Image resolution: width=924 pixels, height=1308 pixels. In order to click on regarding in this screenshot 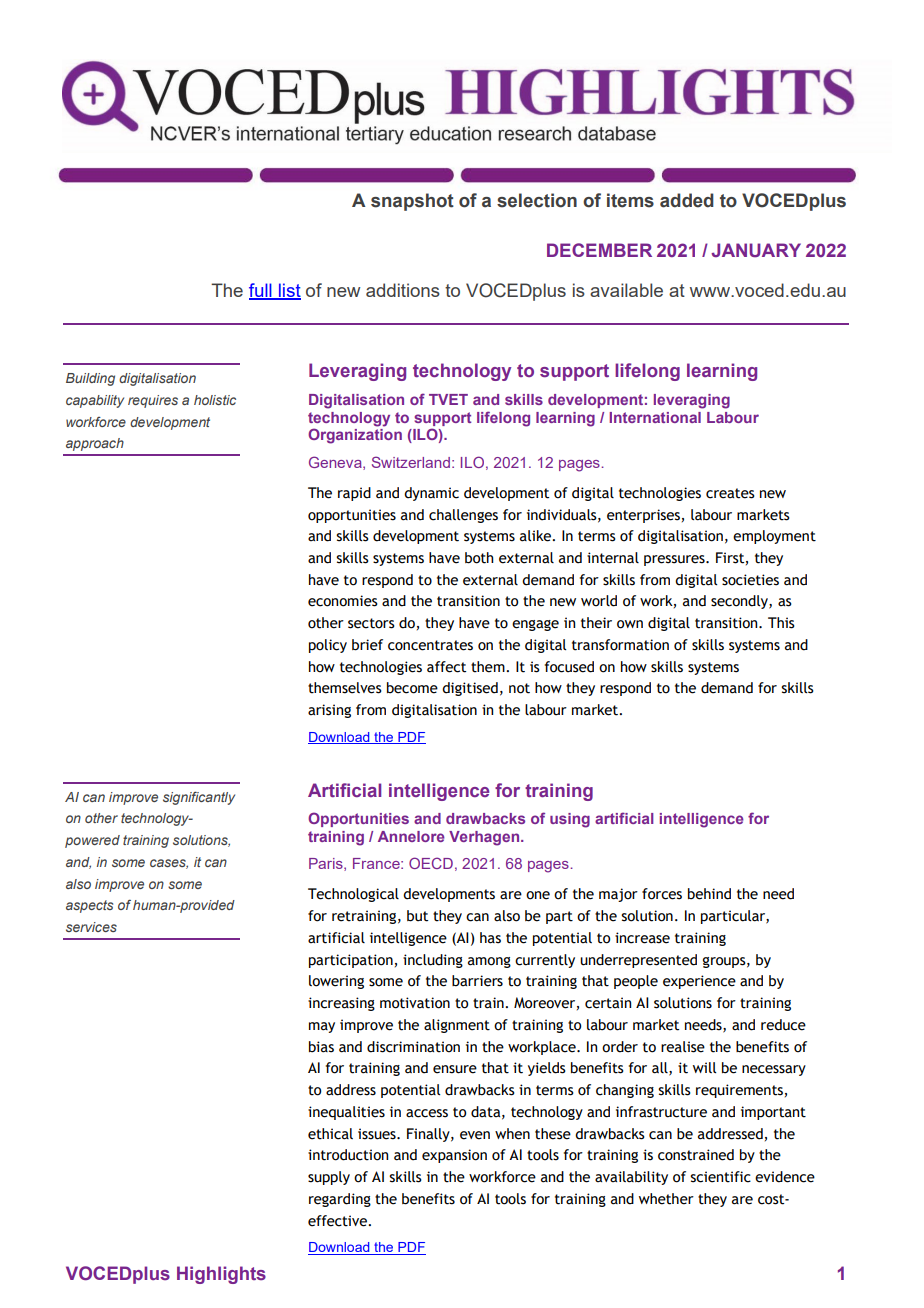, I will do `click(340, 1200)`.
